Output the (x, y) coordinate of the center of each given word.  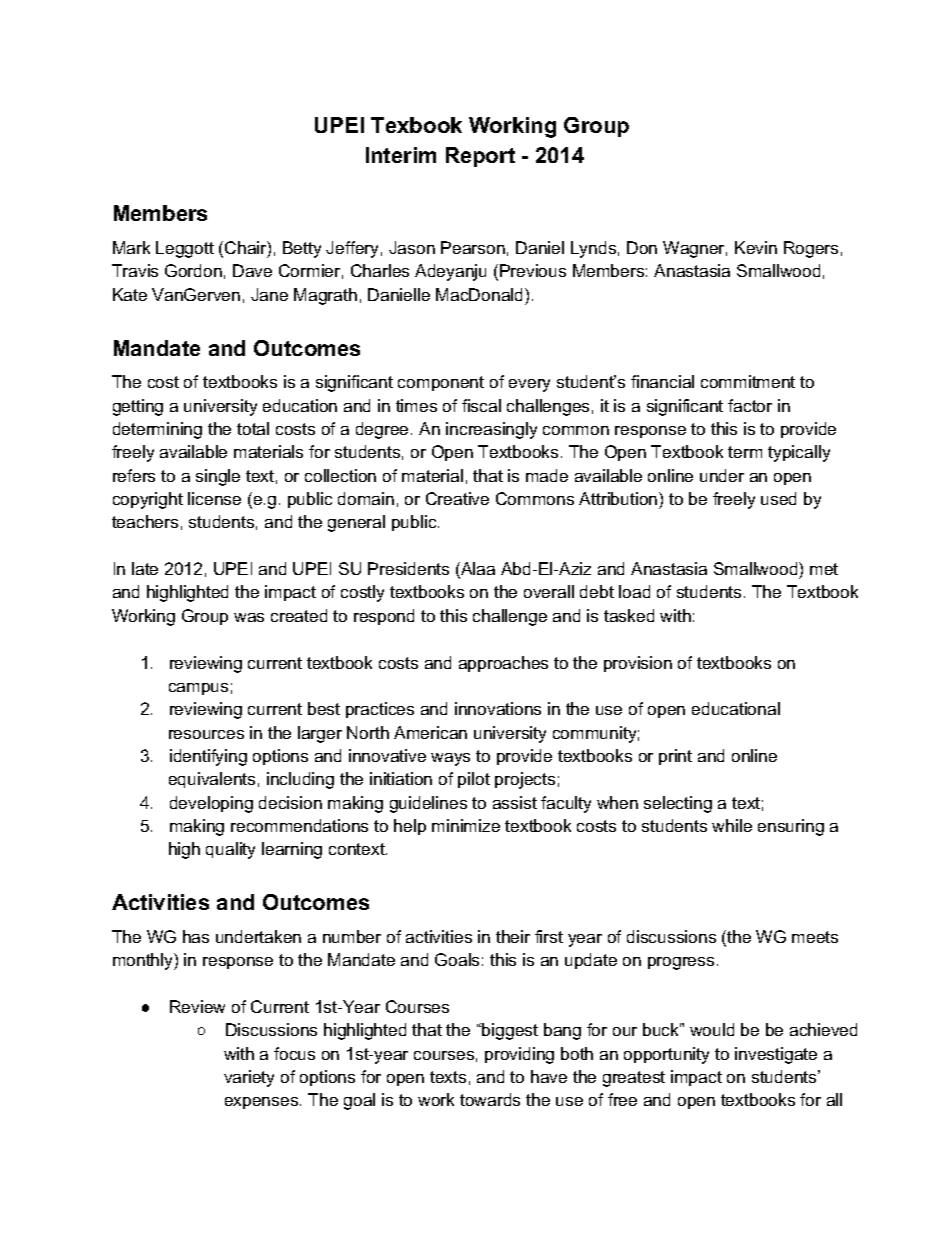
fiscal (481, 405)
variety (249, 1078)
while (732, 825)
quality (230, 850)
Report (480, 157)
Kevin (756, 247)
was (249, 617)
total (253, 428)
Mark (131, 247)
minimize (466, 825)
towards (490, 1099)
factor (750, 405)
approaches (503, 664)
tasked (629, 615)
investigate (776, 1055)
